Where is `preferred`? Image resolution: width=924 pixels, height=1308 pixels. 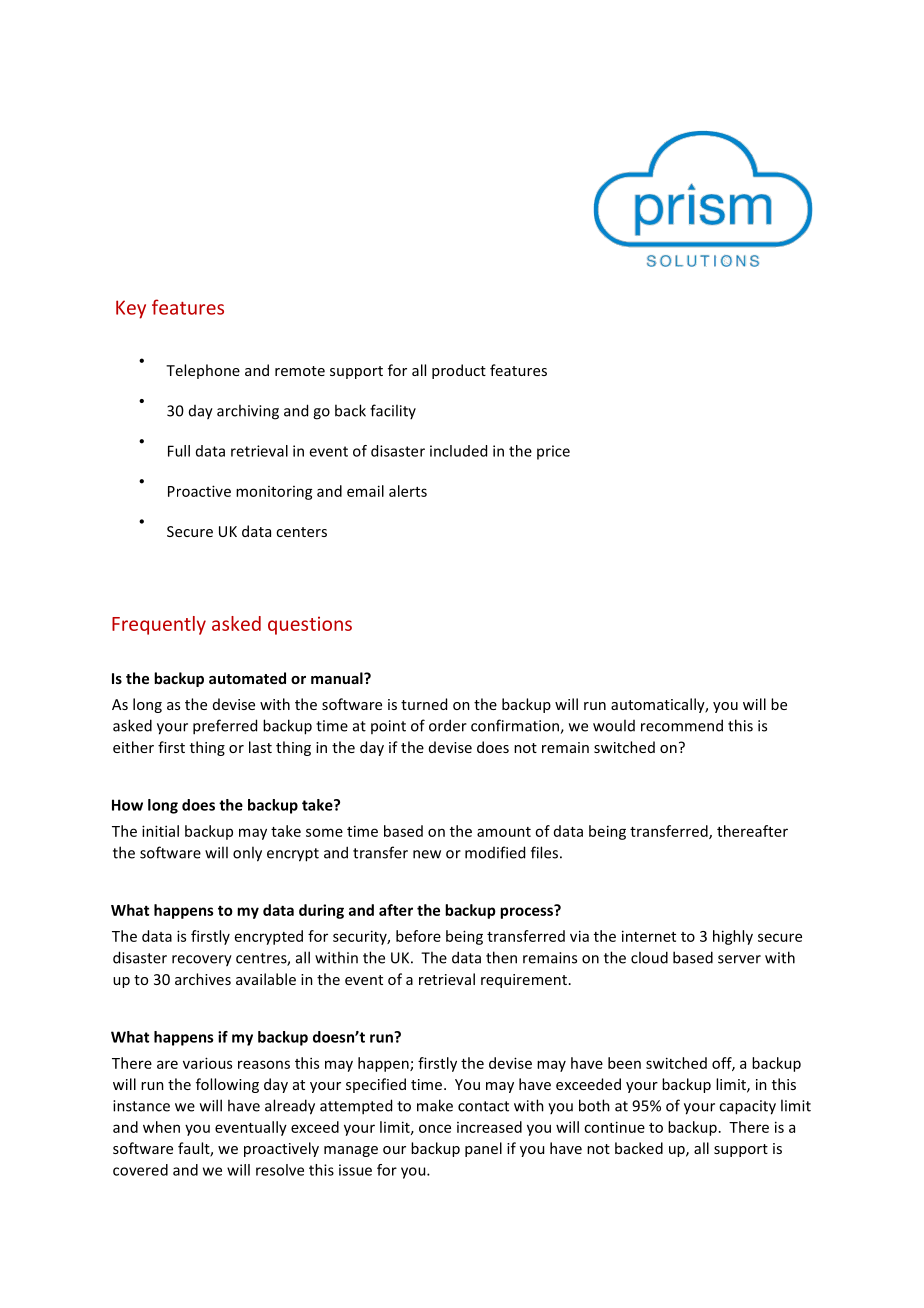
preferred is located at coordinates (225, 727).
